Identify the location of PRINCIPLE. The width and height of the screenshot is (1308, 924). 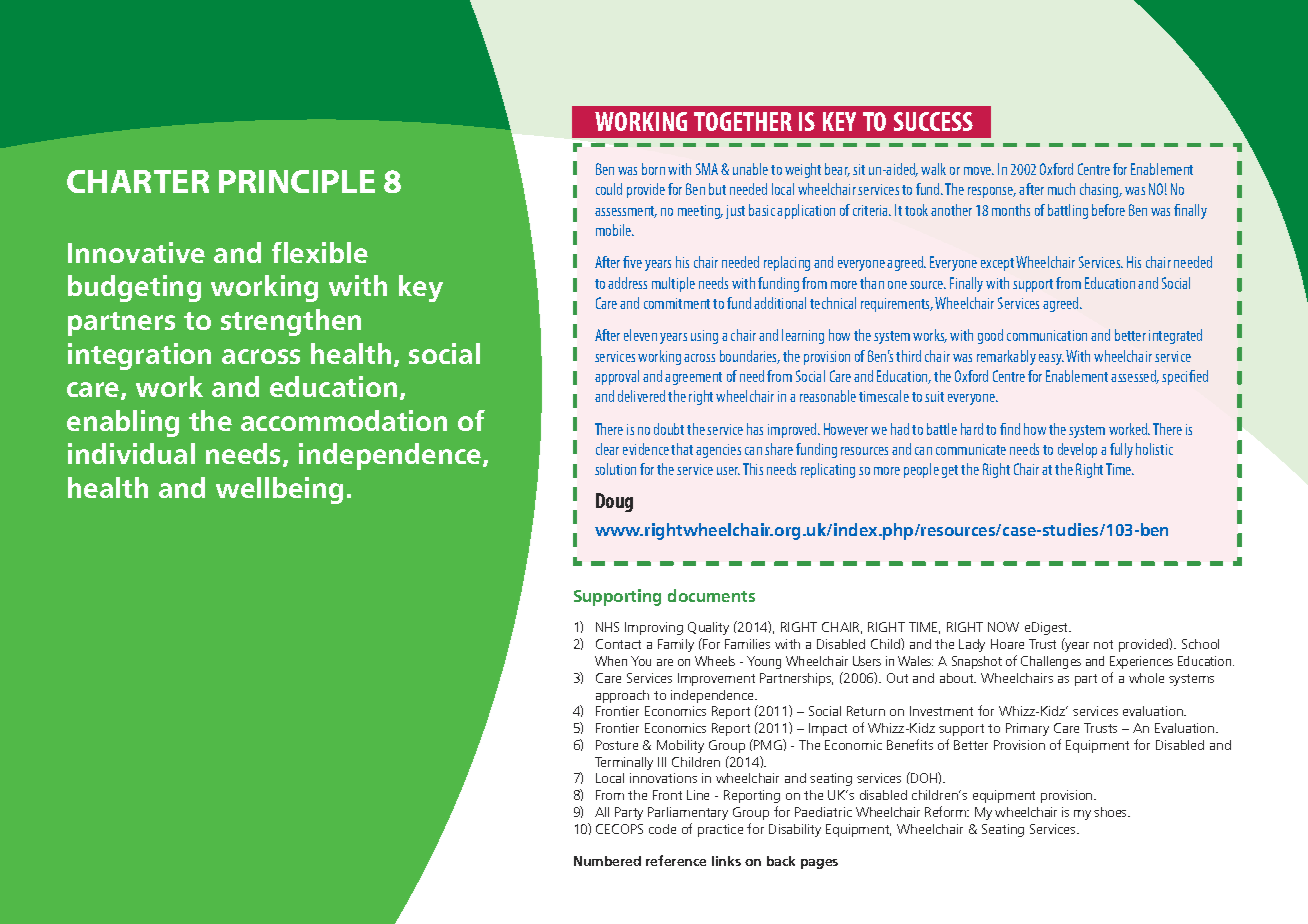
(297, 181).
